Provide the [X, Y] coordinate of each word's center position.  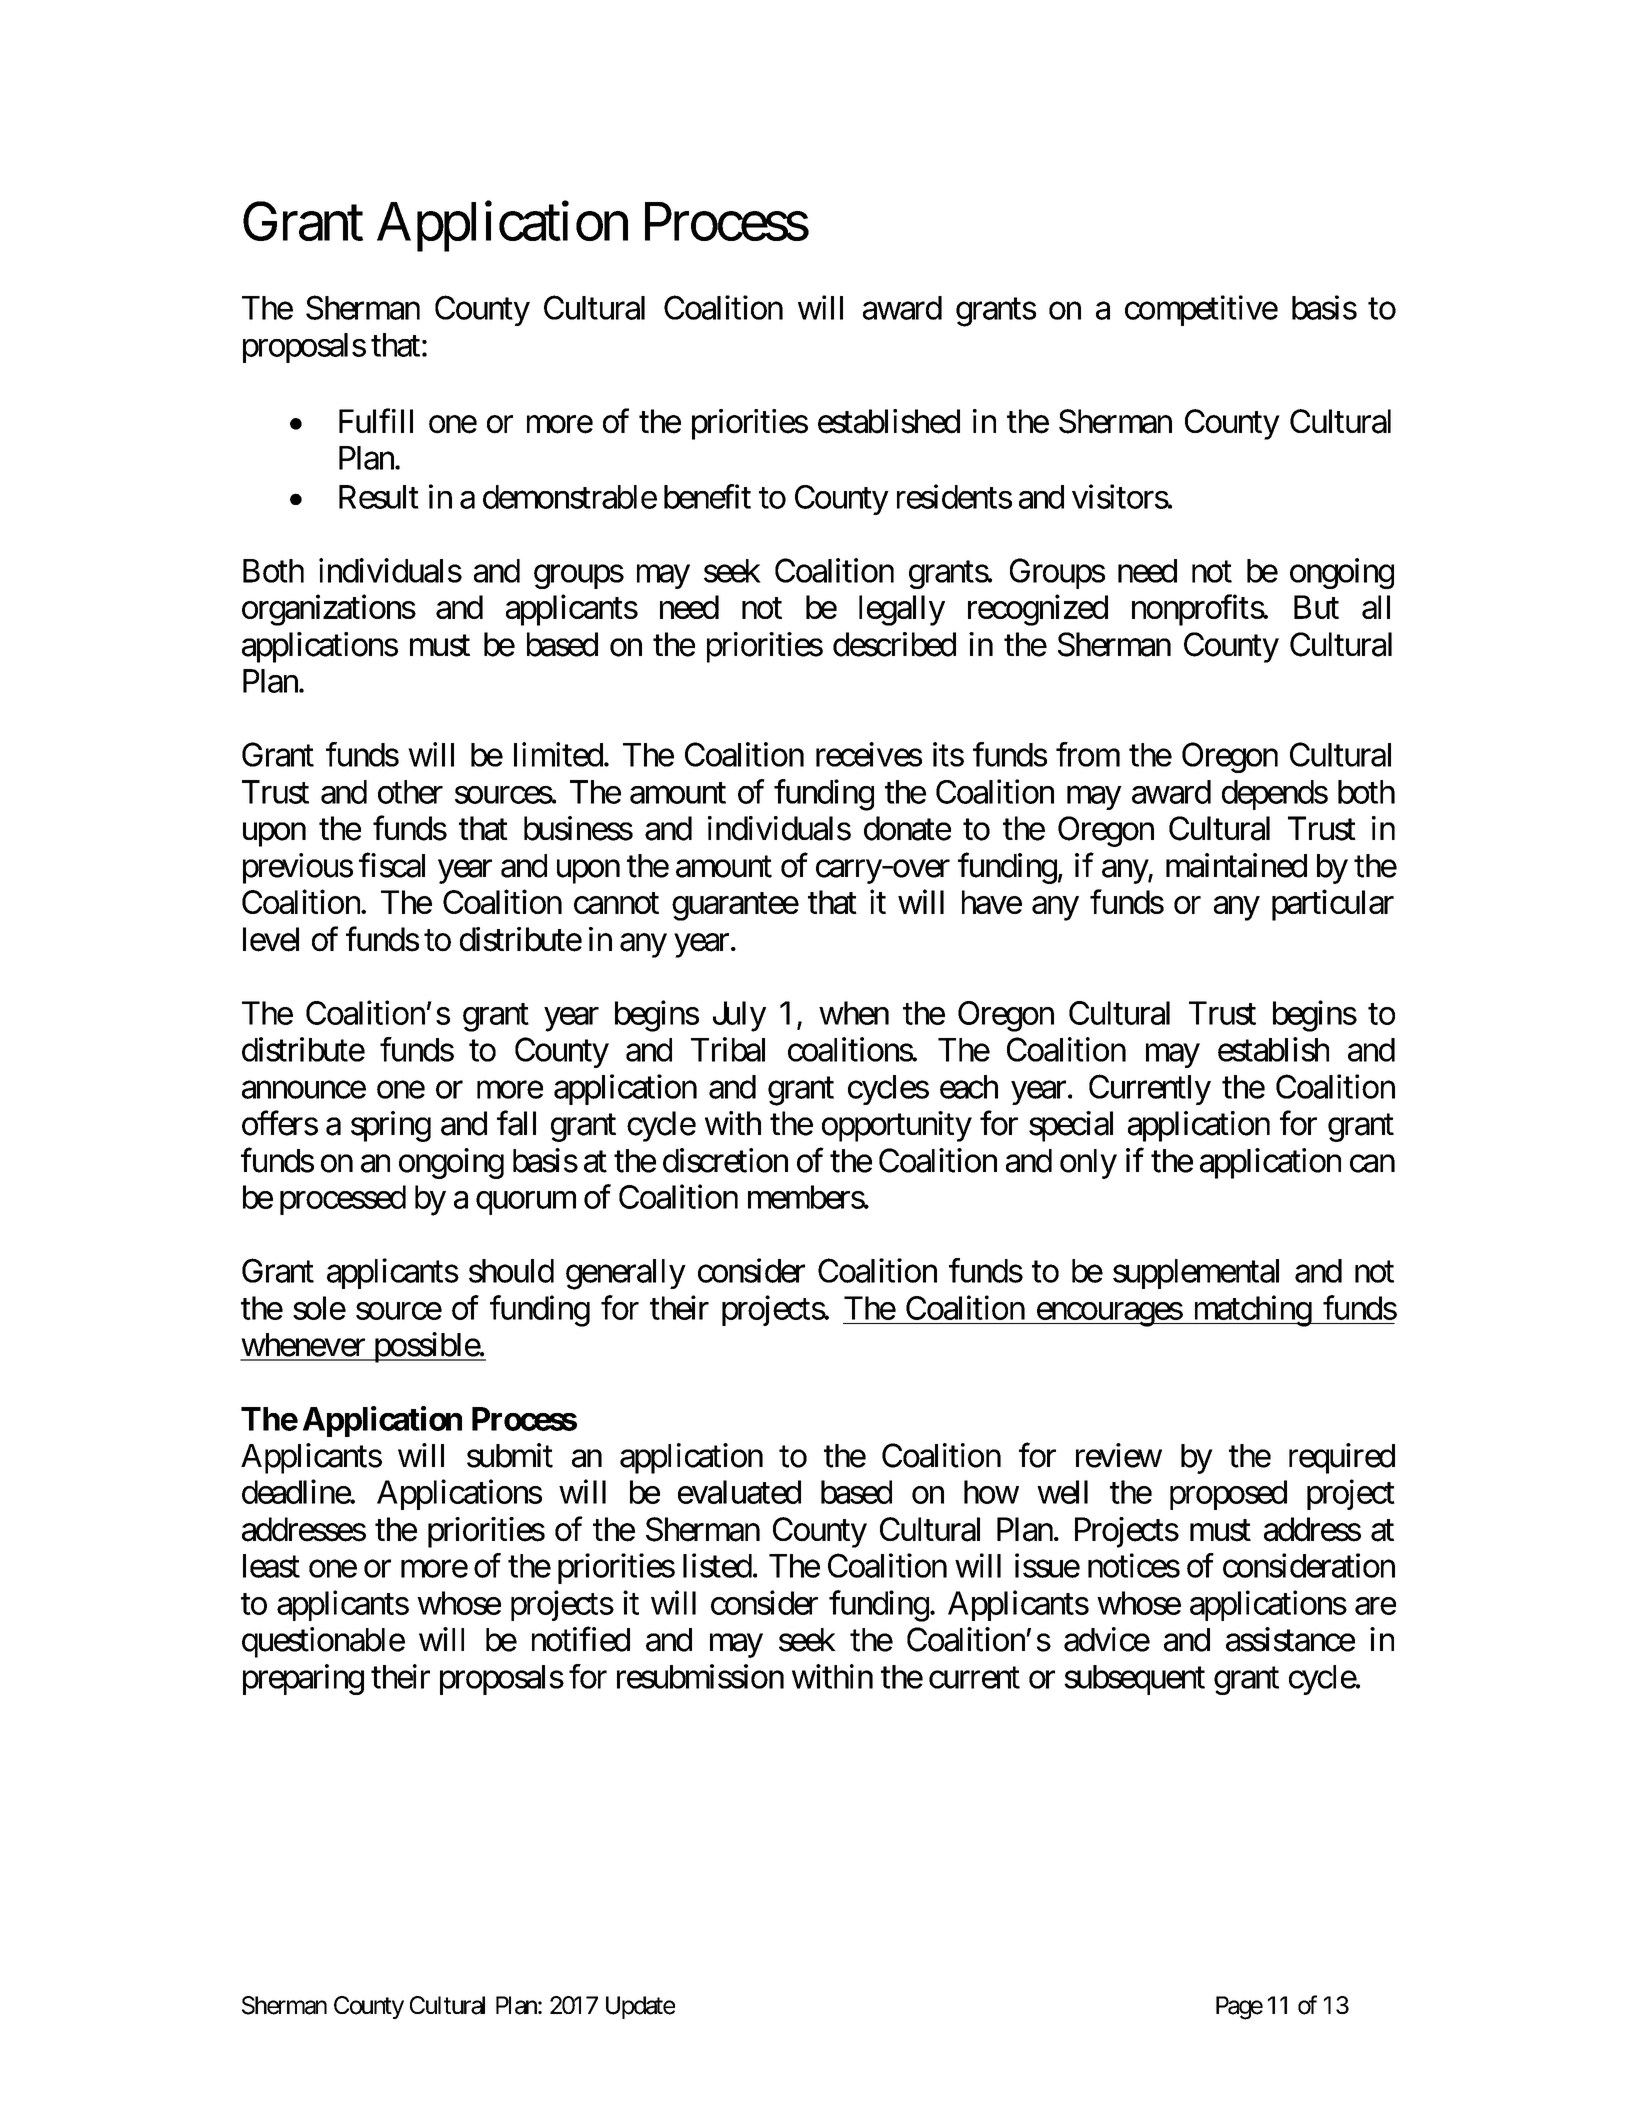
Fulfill [376, 420]
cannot [616, 903]
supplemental [1196, 1274]
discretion [725, 1160]
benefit [707, 496]
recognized [1038, 610]
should [511, 1271]
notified [581, 1639]
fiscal [392, 865]
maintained [1236, 865]
